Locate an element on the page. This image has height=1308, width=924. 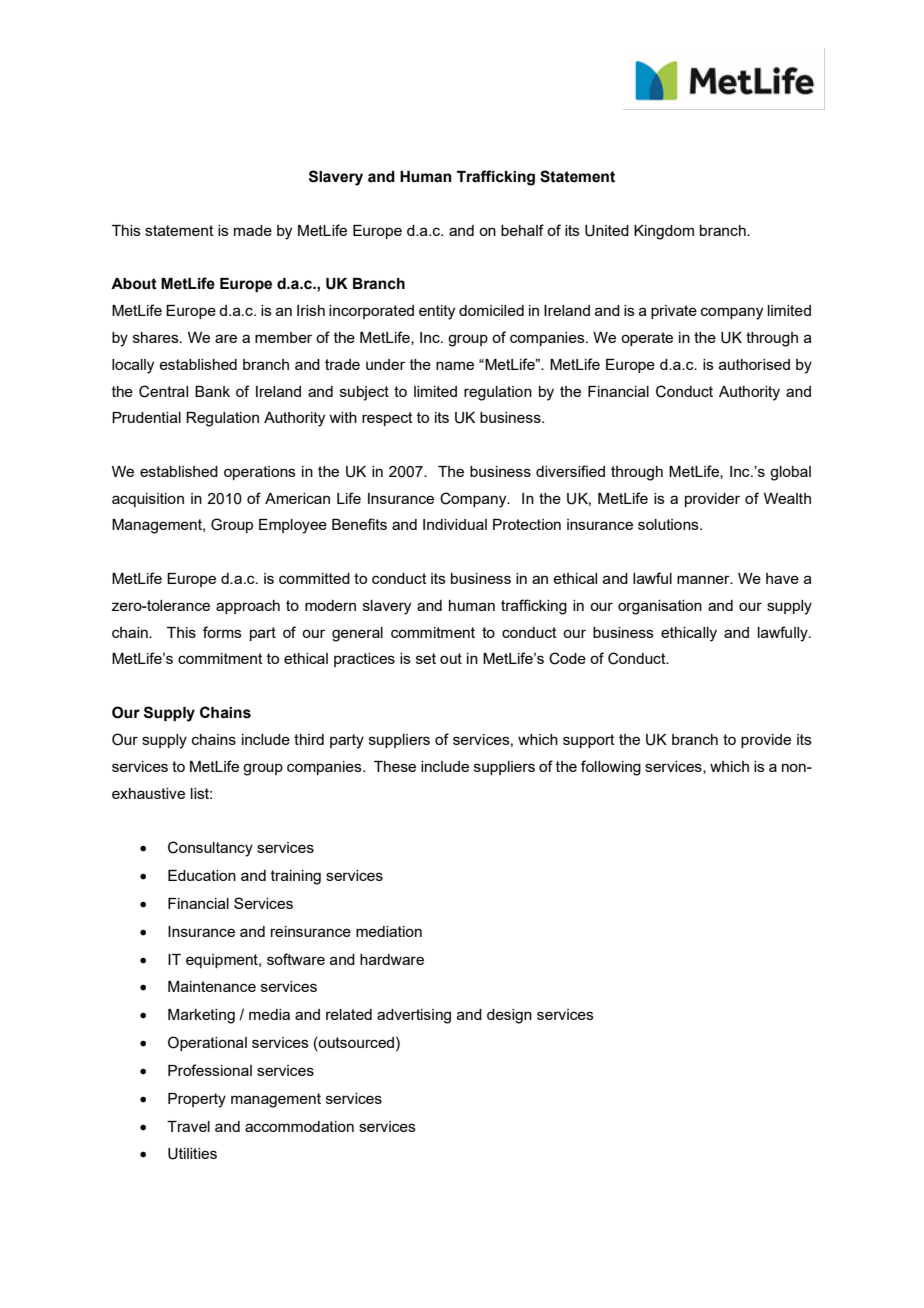
private is located at coordinates (674, 312).
